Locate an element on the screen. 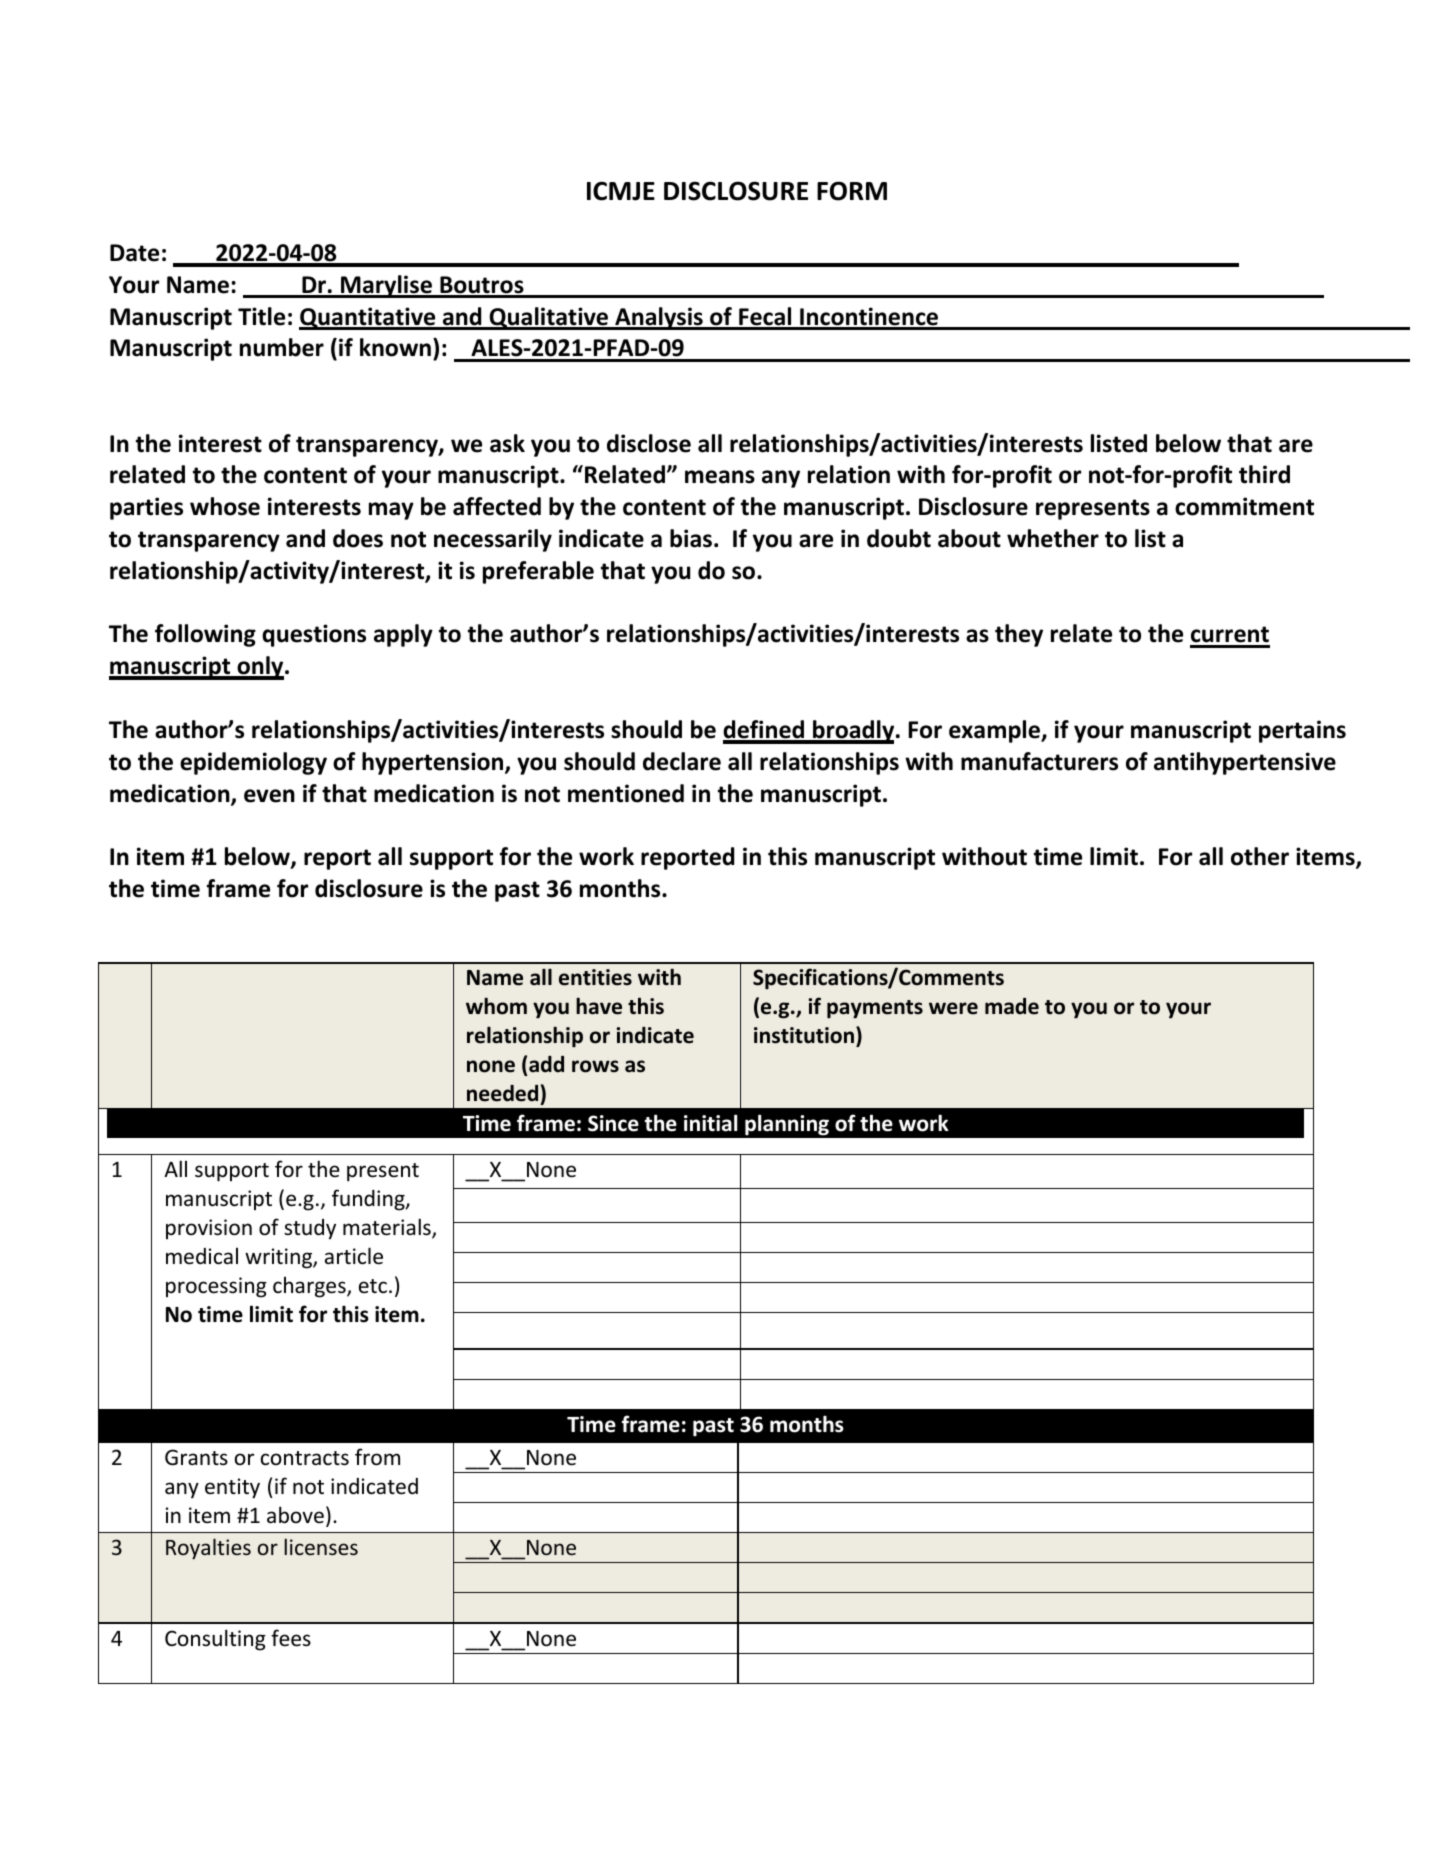 Image resolution: width=1450 pixels, height=1876 pixels. licenses is located at coordinates (321, 1546).
